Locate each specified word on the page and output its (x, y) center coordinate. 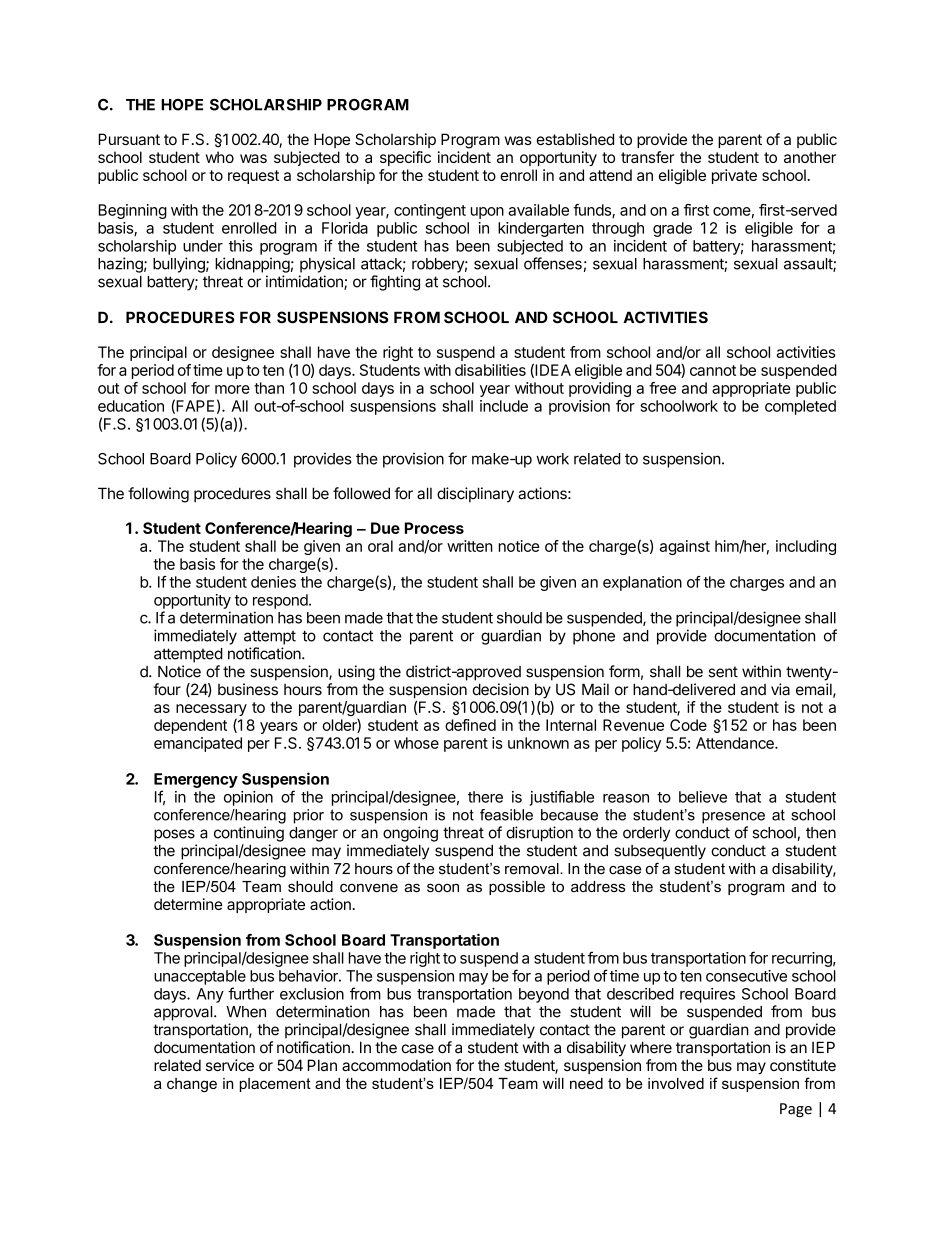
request (253, 177)
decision (501, 689)
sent (723, 672)
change (192, 1085)
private (734, 176)
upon (487, 213)
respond (280, 601)
